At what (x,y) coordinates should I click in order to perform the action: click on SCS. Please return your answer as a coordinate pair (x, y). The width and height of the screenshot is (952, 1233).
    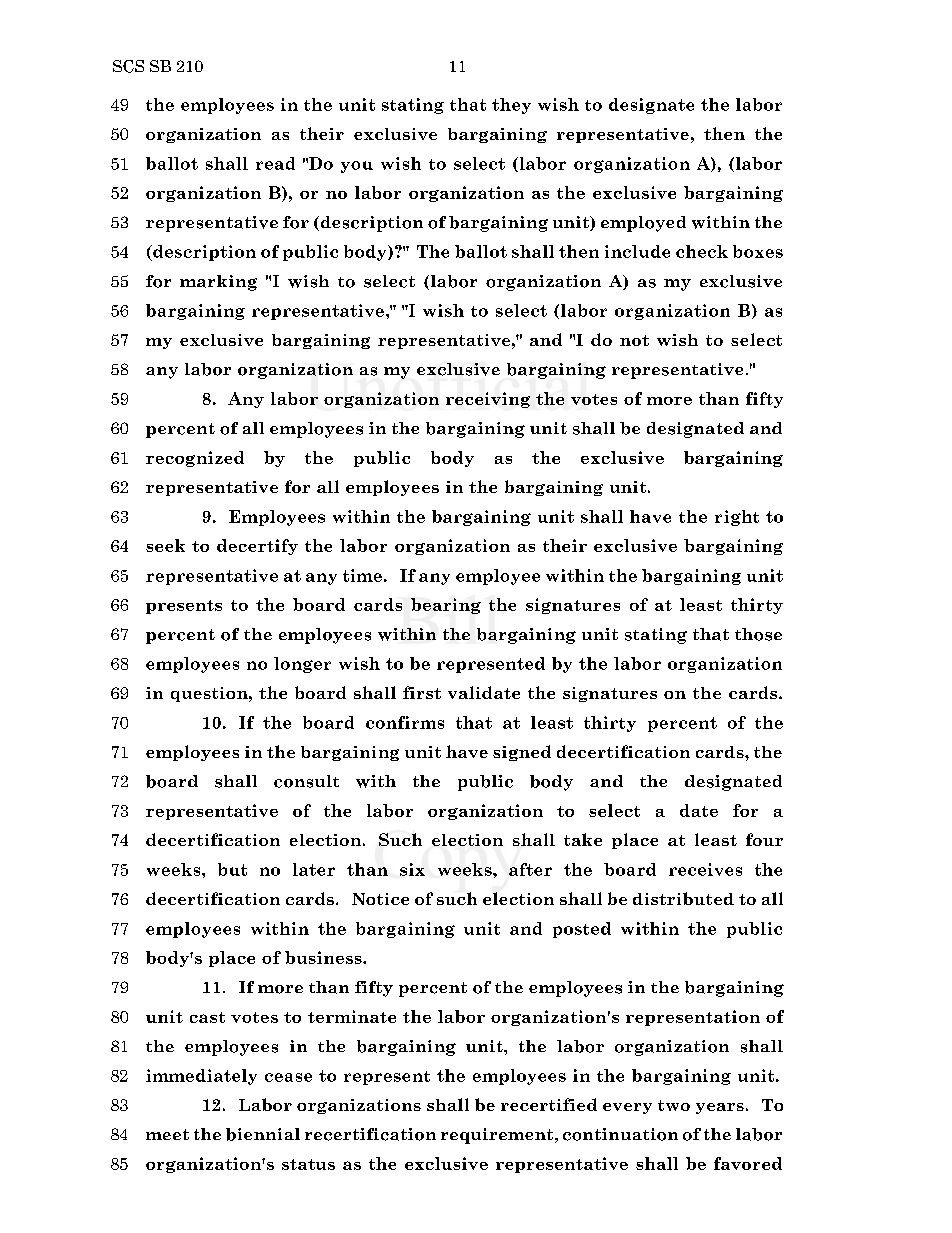
    Looking at the image, I should click on (128, 66).
